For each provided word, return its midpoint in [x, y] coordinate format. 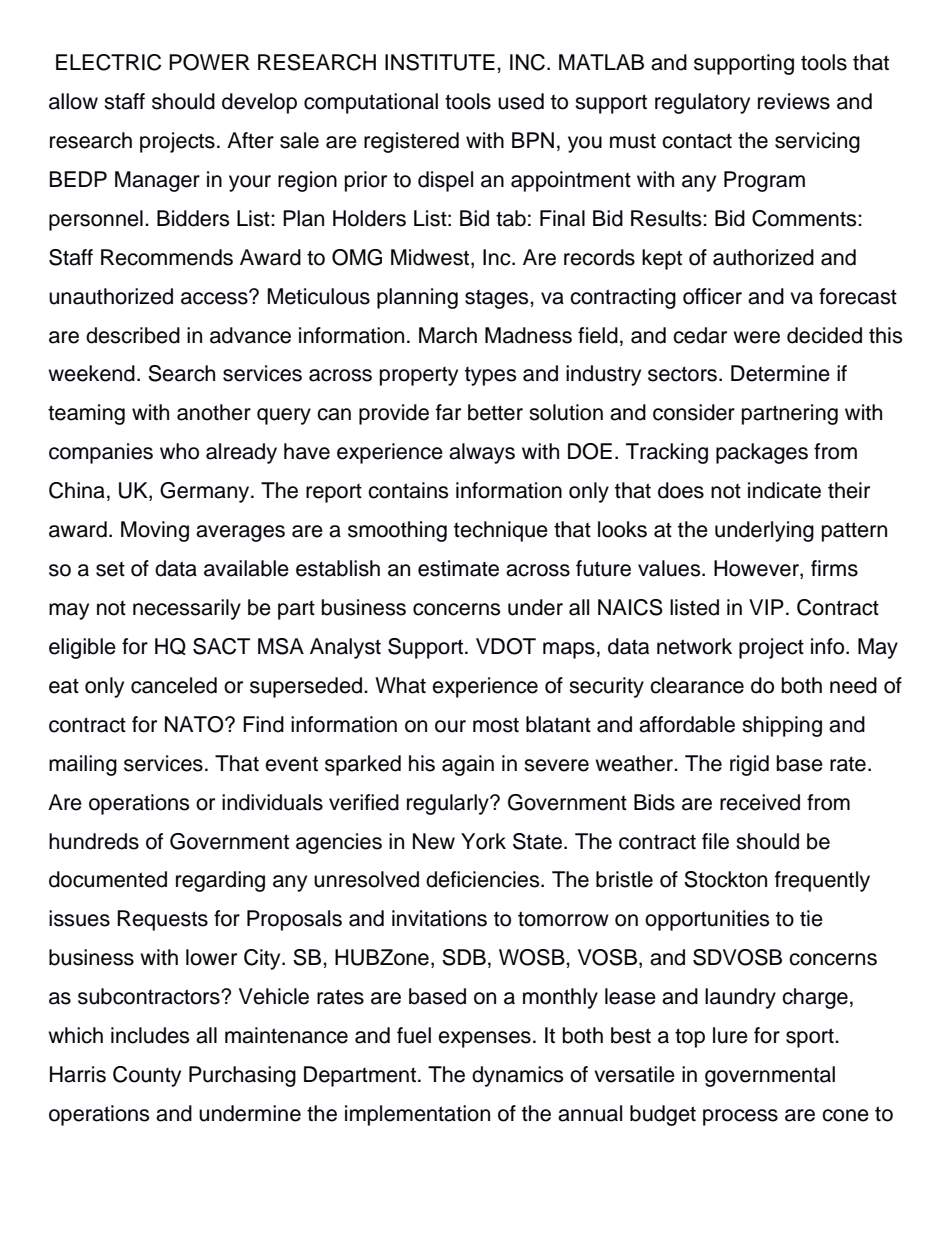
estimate [458, 568]
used [521, 101]
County [147, 1076]
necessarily [187, 609]
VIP [766, 607]
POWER [209, 62]
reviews [794, 101]
